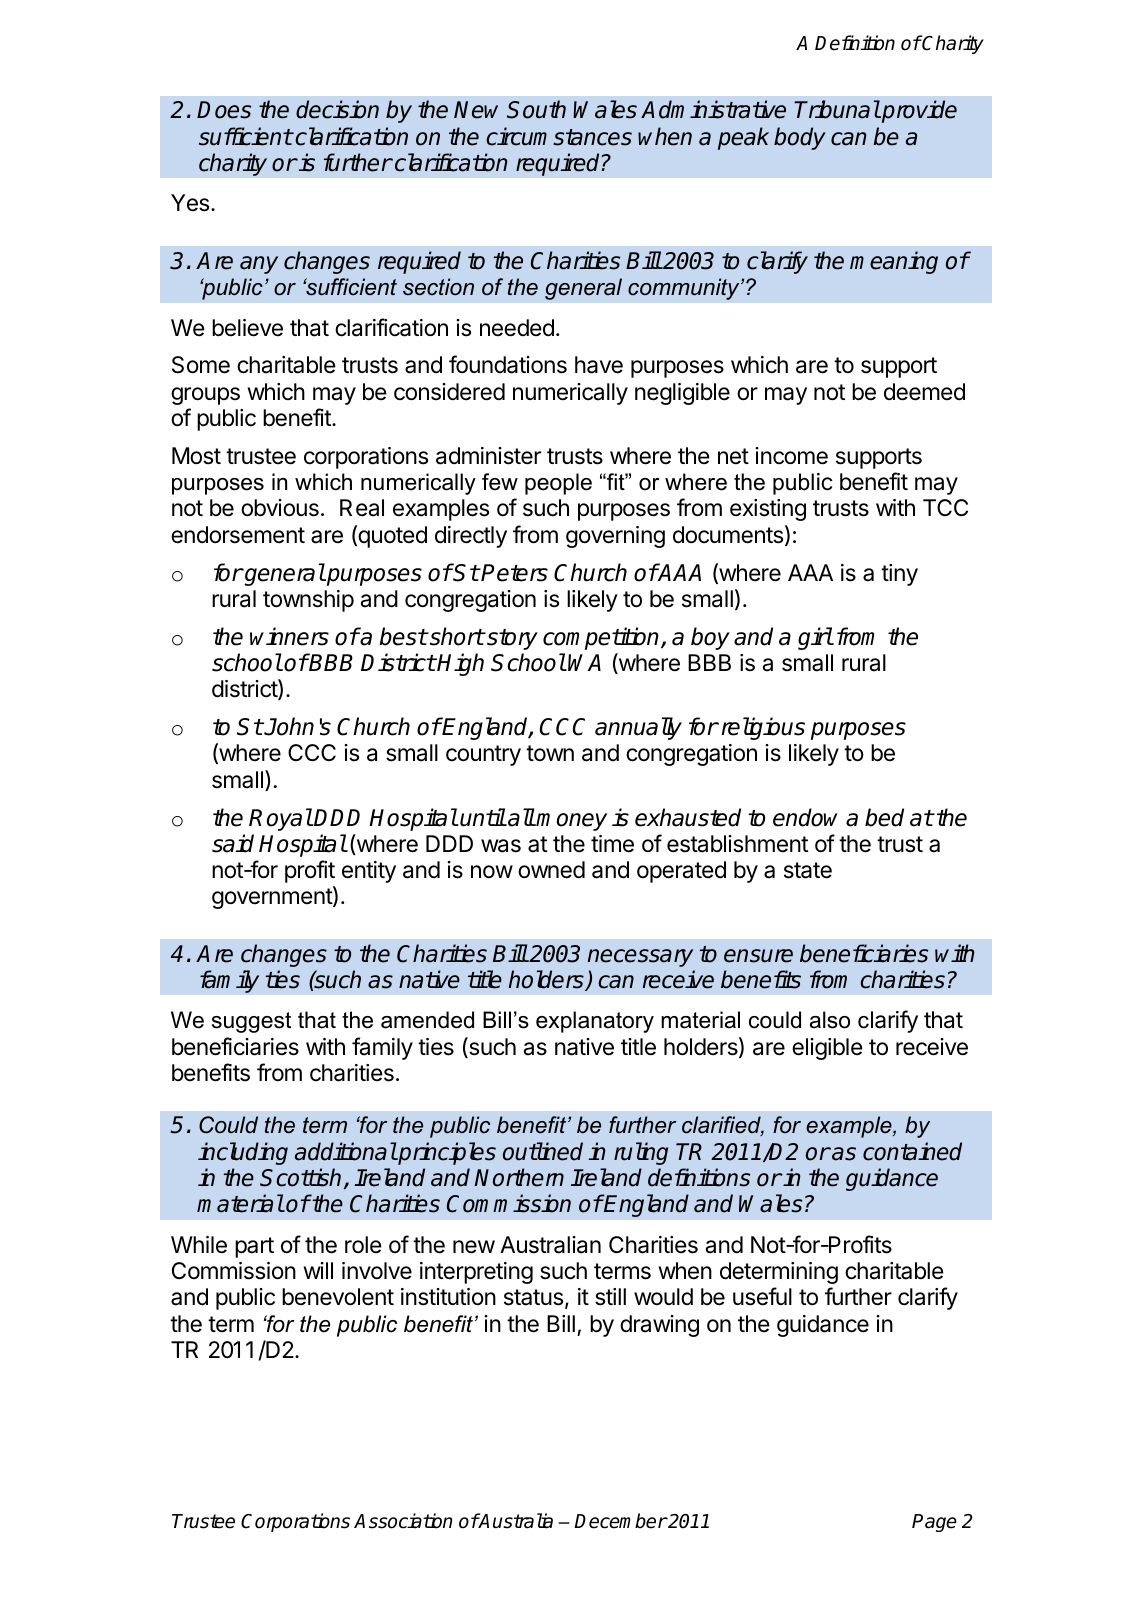 This page has width=1136, height=1606. I want to click on body, so click(800, 138).
